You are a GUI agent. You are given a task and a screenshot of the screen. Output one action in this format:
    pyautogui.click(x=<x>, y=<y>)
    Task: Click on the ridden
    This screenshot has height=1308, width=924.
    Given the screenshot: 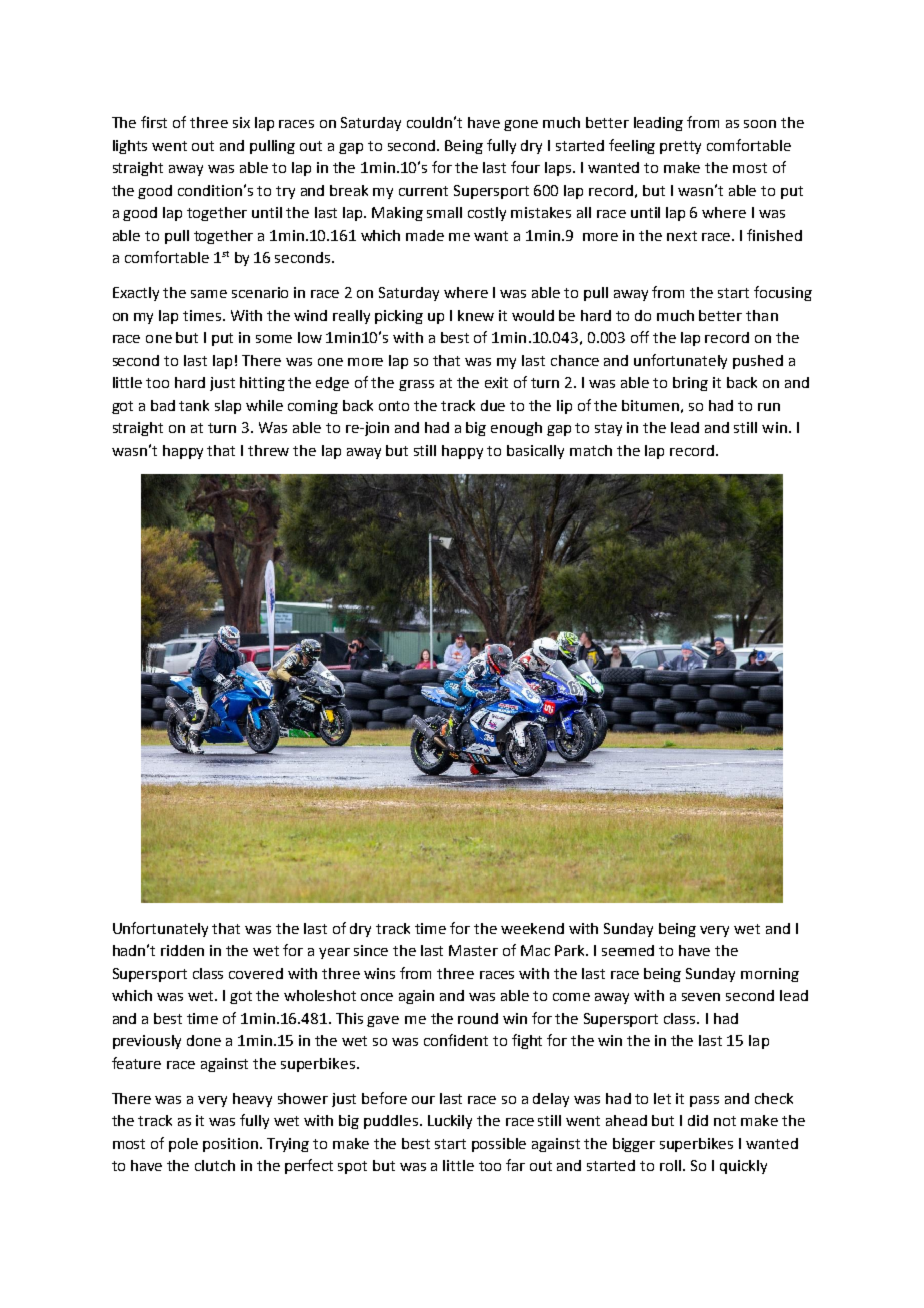 What is the action you would take?
    pyautogui.click(x=182, y=950)
